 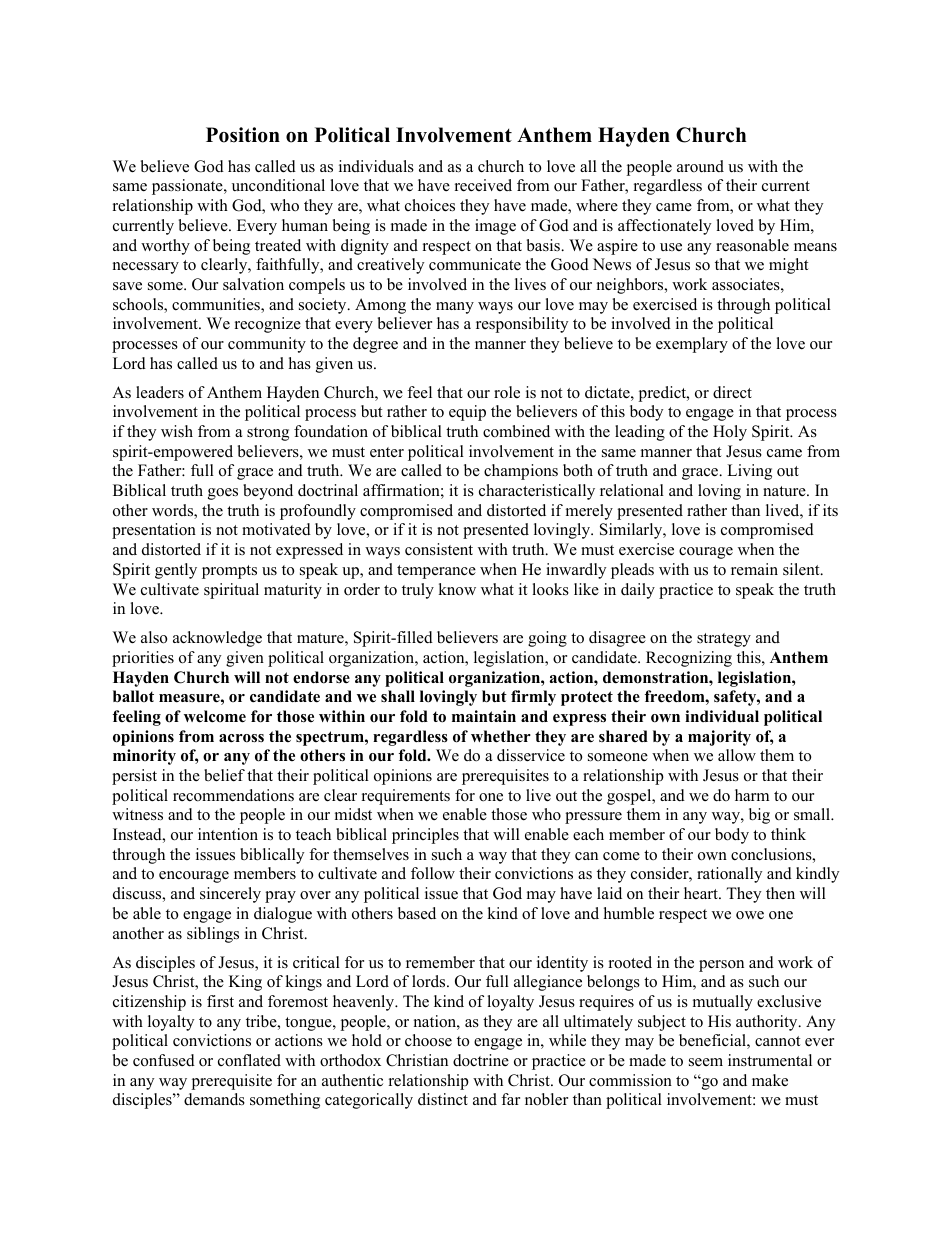 What do you see at coordinates (214, 1099) in the screenshot?
I see `demands` at bounding box center [214, 1099].
